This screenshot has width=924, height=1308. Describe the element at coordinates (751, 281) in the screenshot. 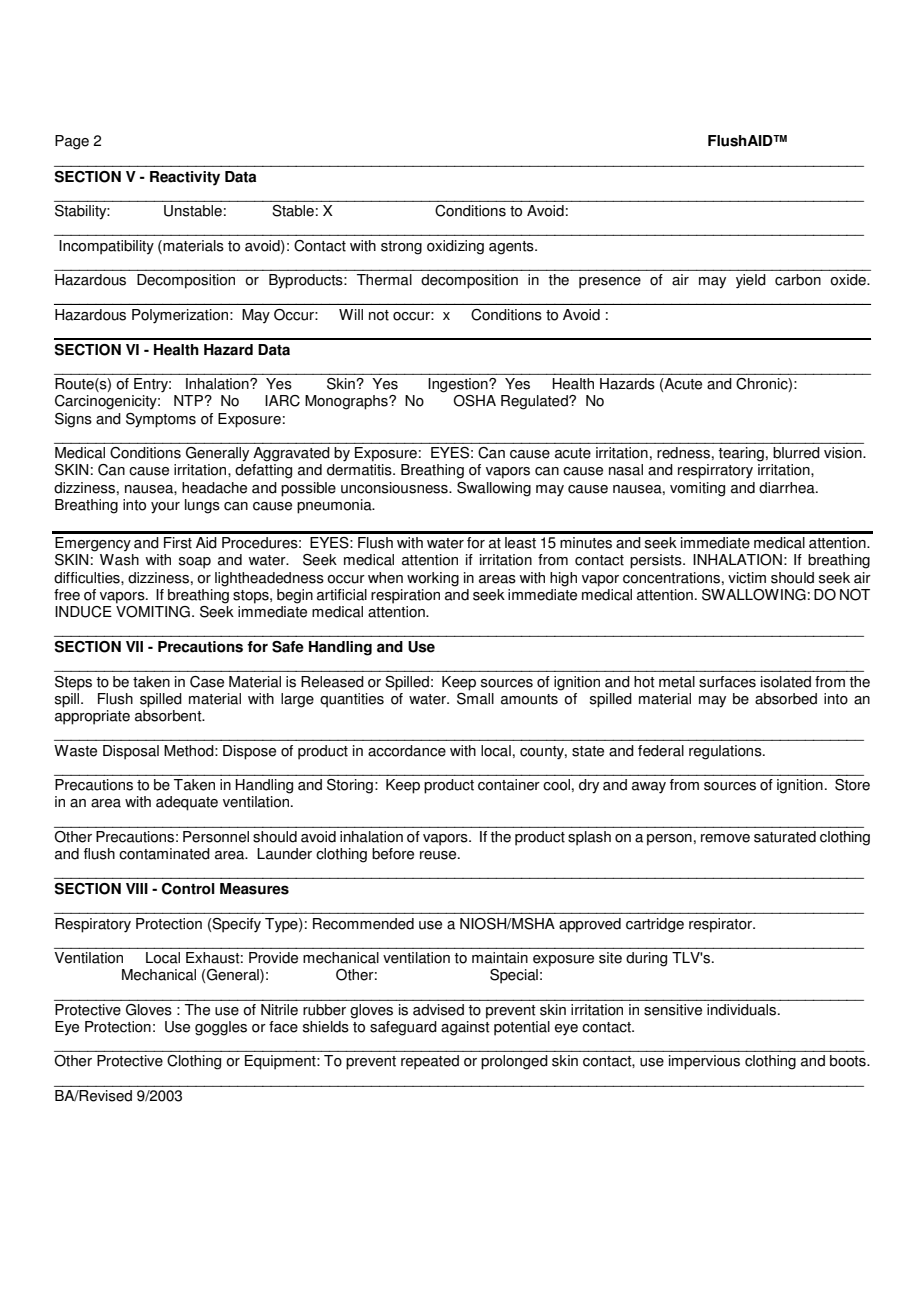

I see `yield` at that location.
